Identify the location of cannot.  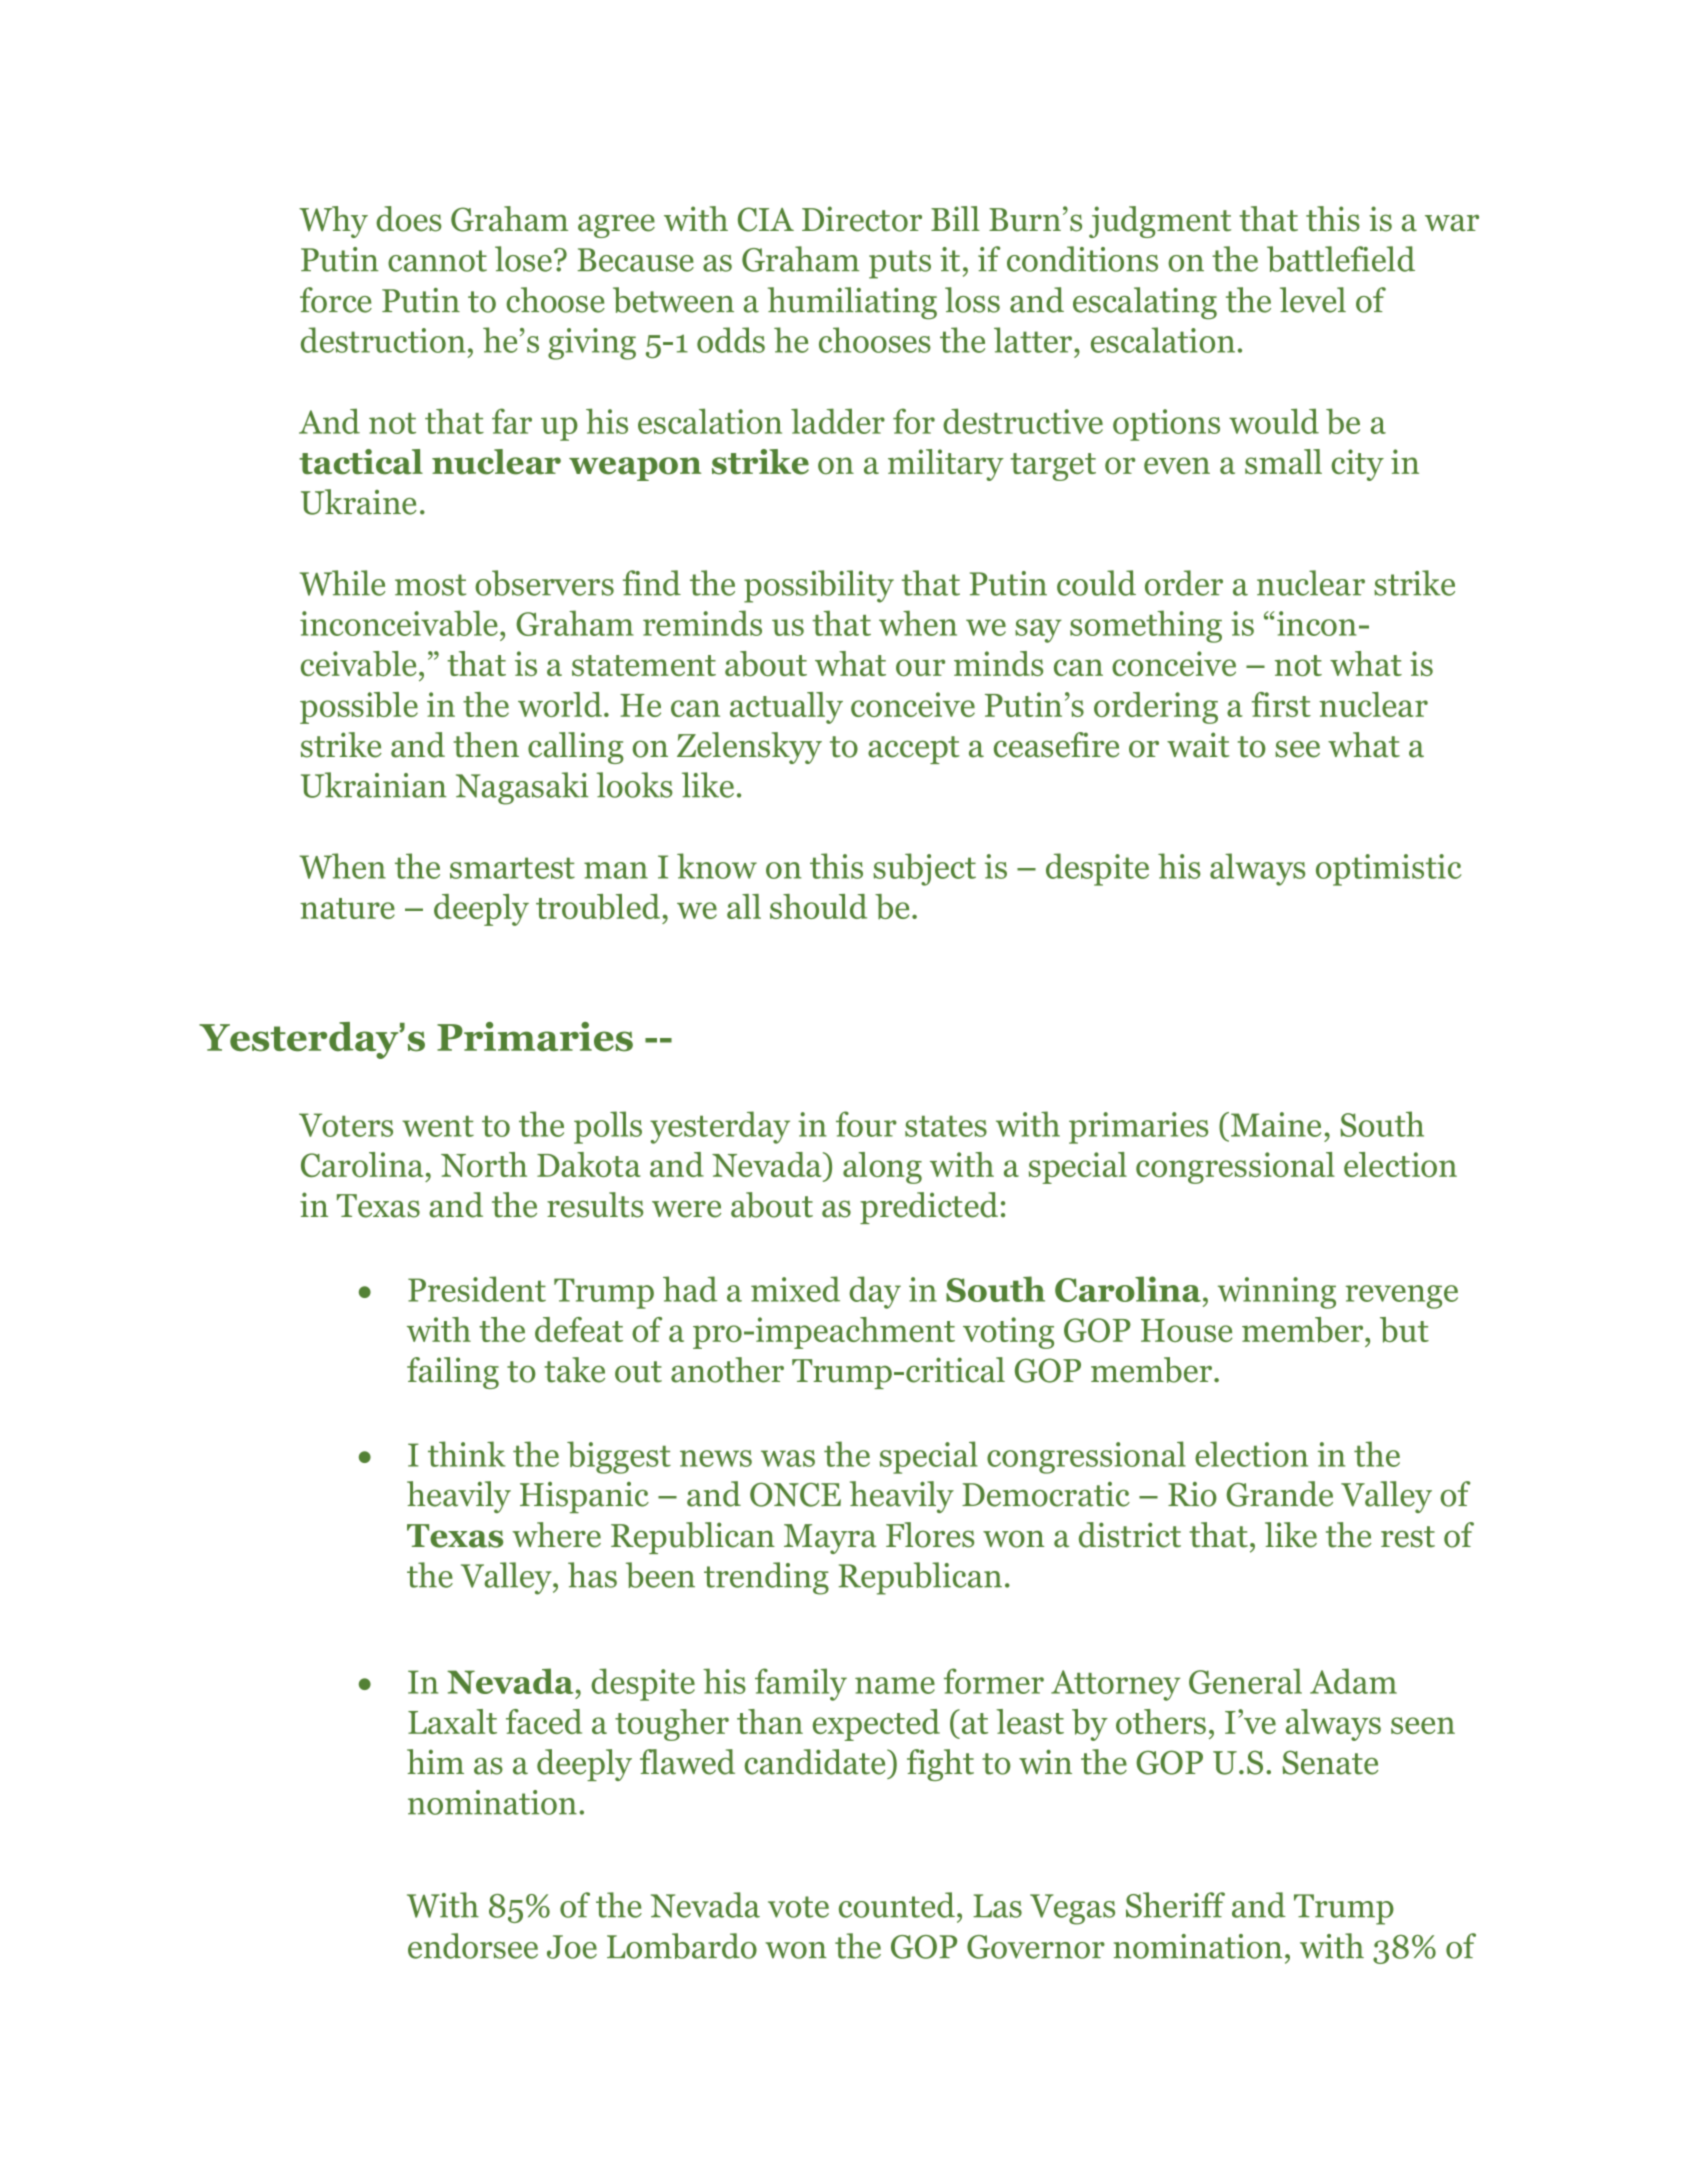
(437, 261).
